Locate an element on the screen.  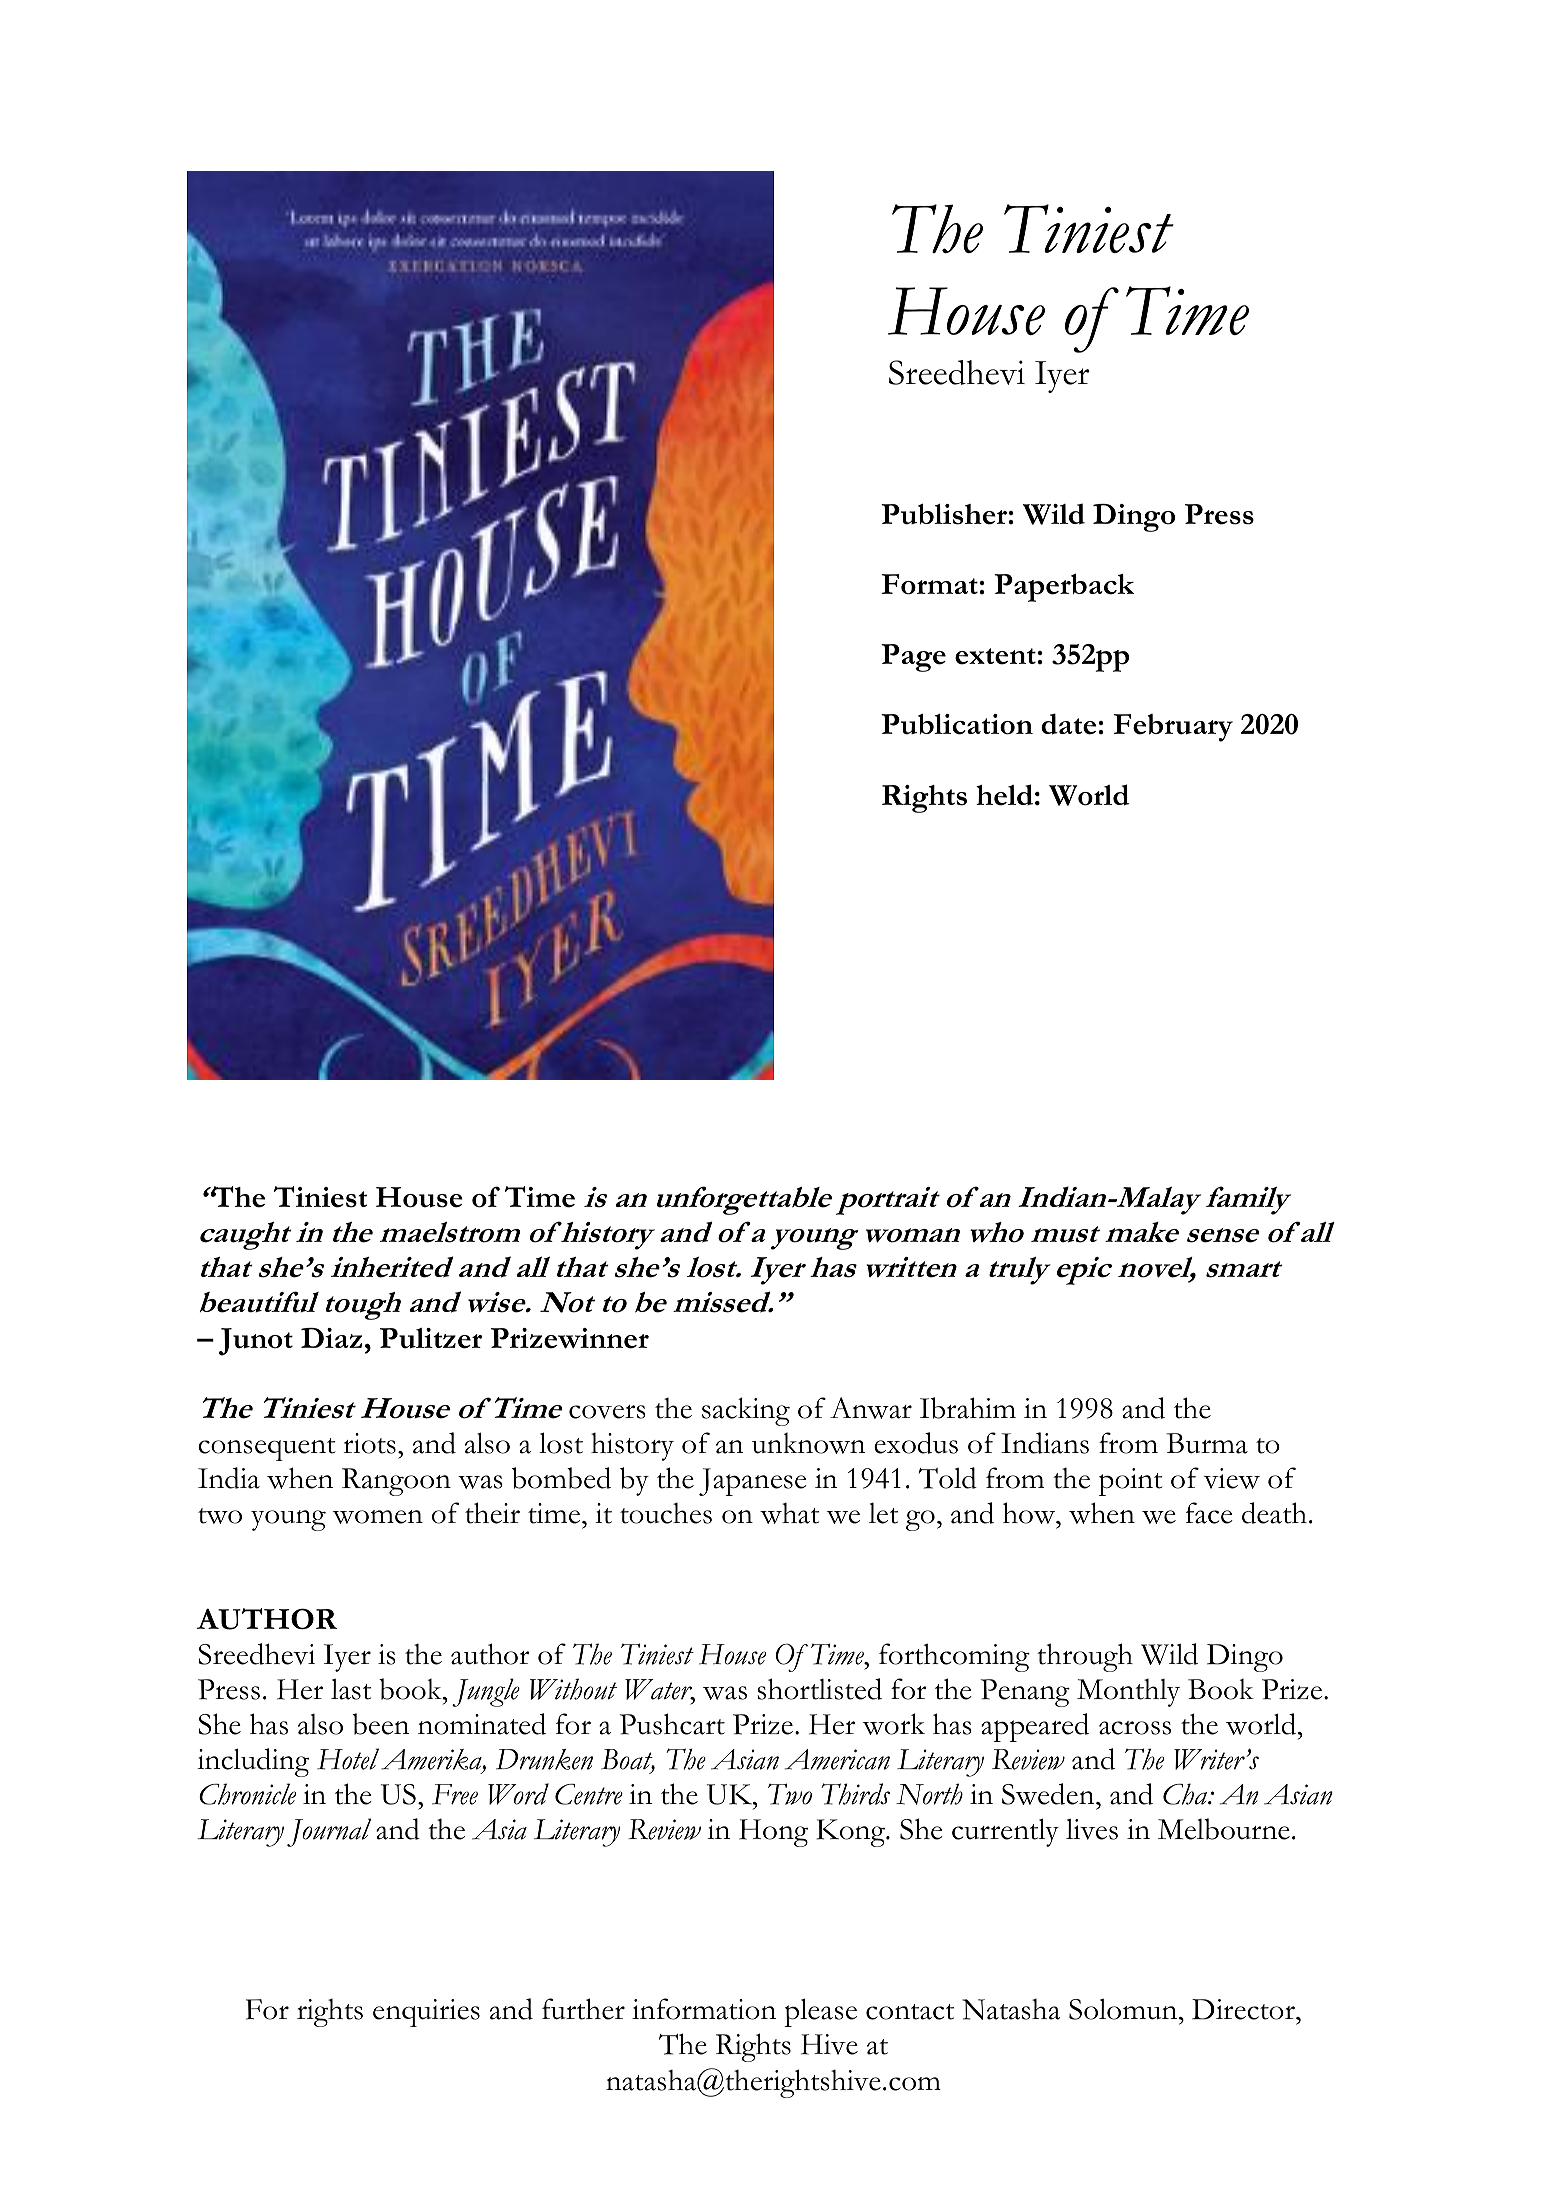
Page is located at coordinates (913, 658).
